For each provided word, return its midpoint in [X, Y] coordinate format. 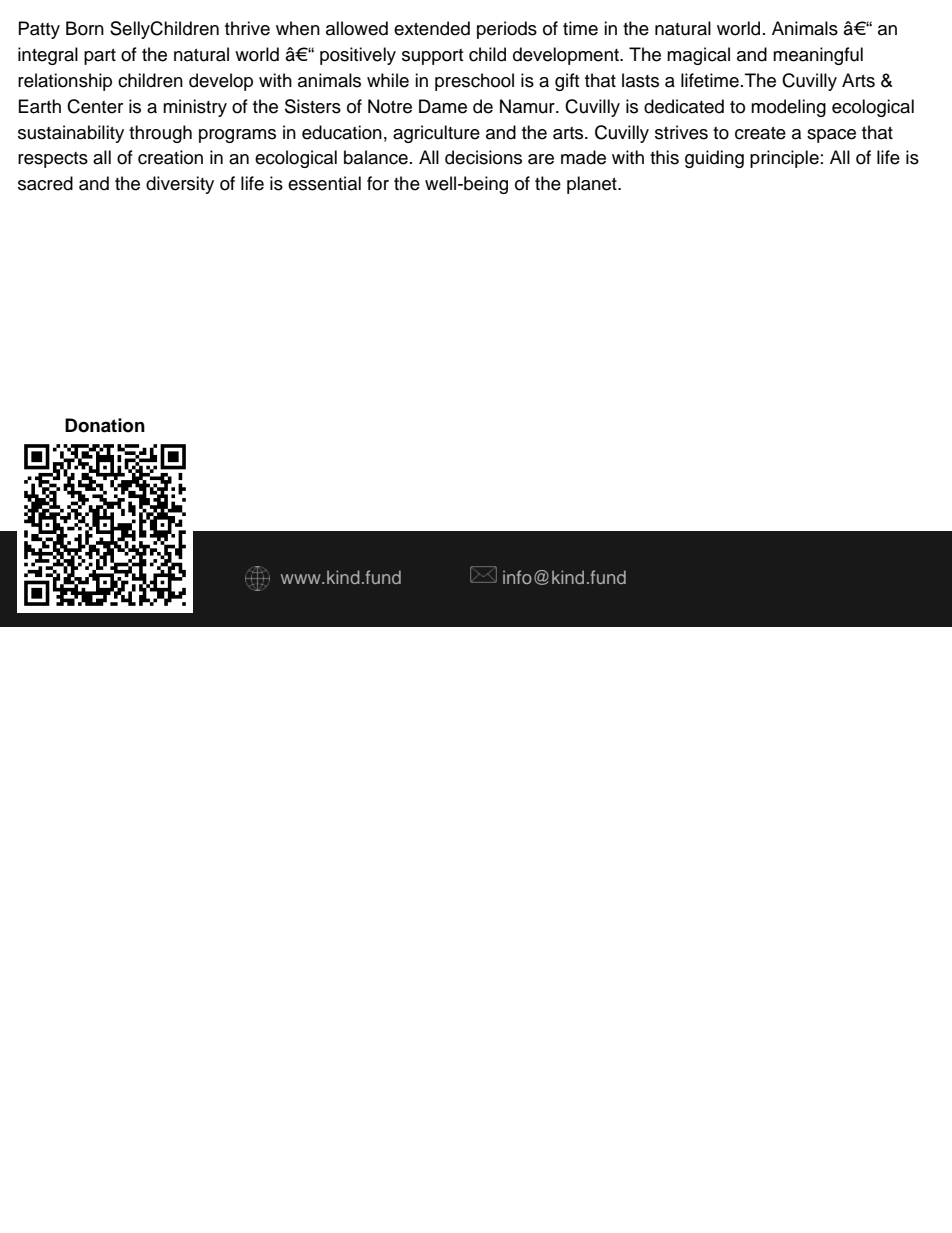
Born [85, 28]
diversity [180, 185]
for [378, 183]
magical [698, 56]
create [760, 133]
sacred [45, 183]
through [160, 134]
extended [432, 28]
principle [784, 159]
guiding [714, 159]
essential [324, 183]
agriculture [436, 134]
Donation [105, 425]
